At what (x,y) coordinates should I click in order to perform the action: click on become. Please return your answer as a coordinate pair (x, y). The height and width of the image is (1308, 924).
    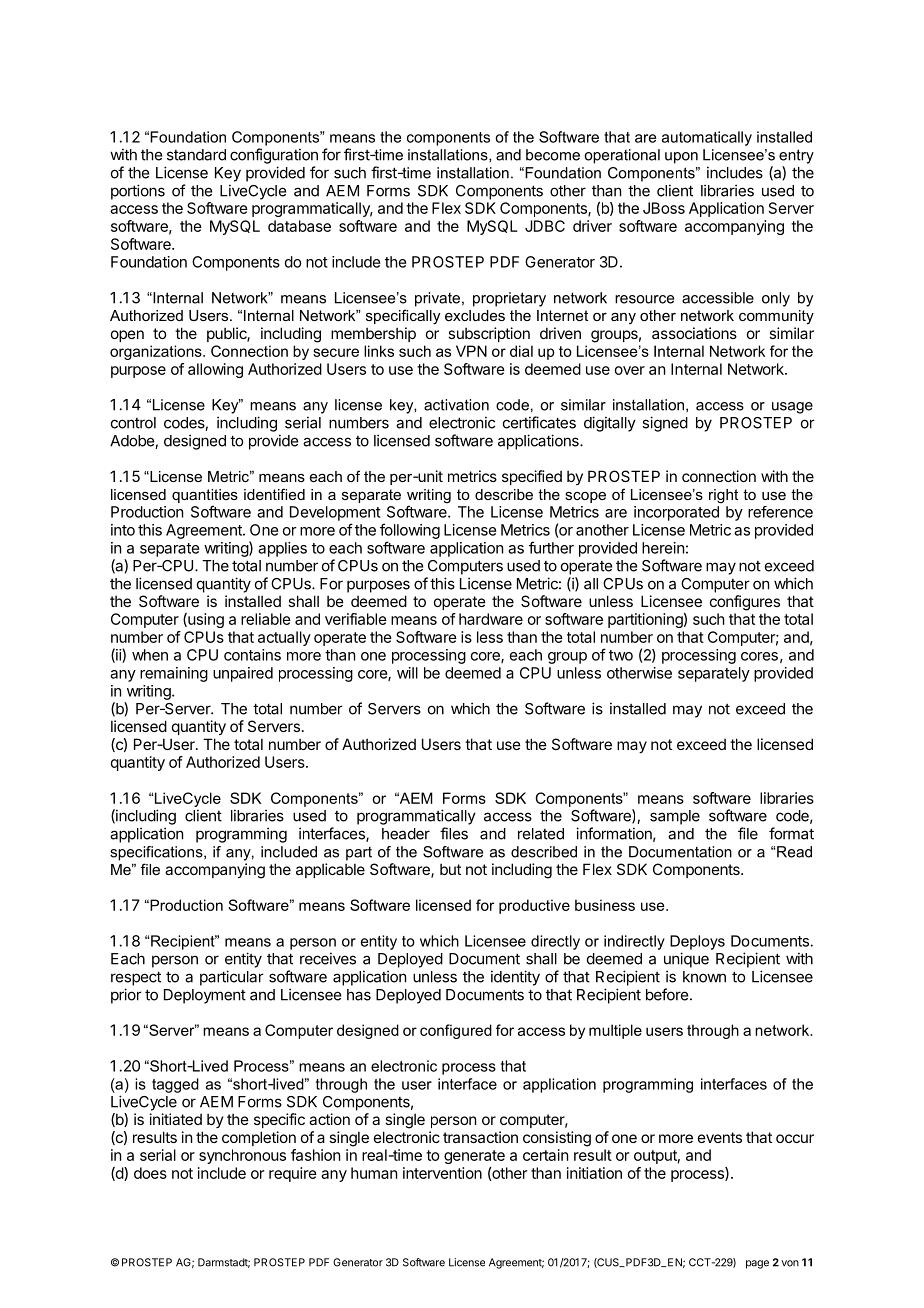
    Looking at the image, I should click on (553, 155).
